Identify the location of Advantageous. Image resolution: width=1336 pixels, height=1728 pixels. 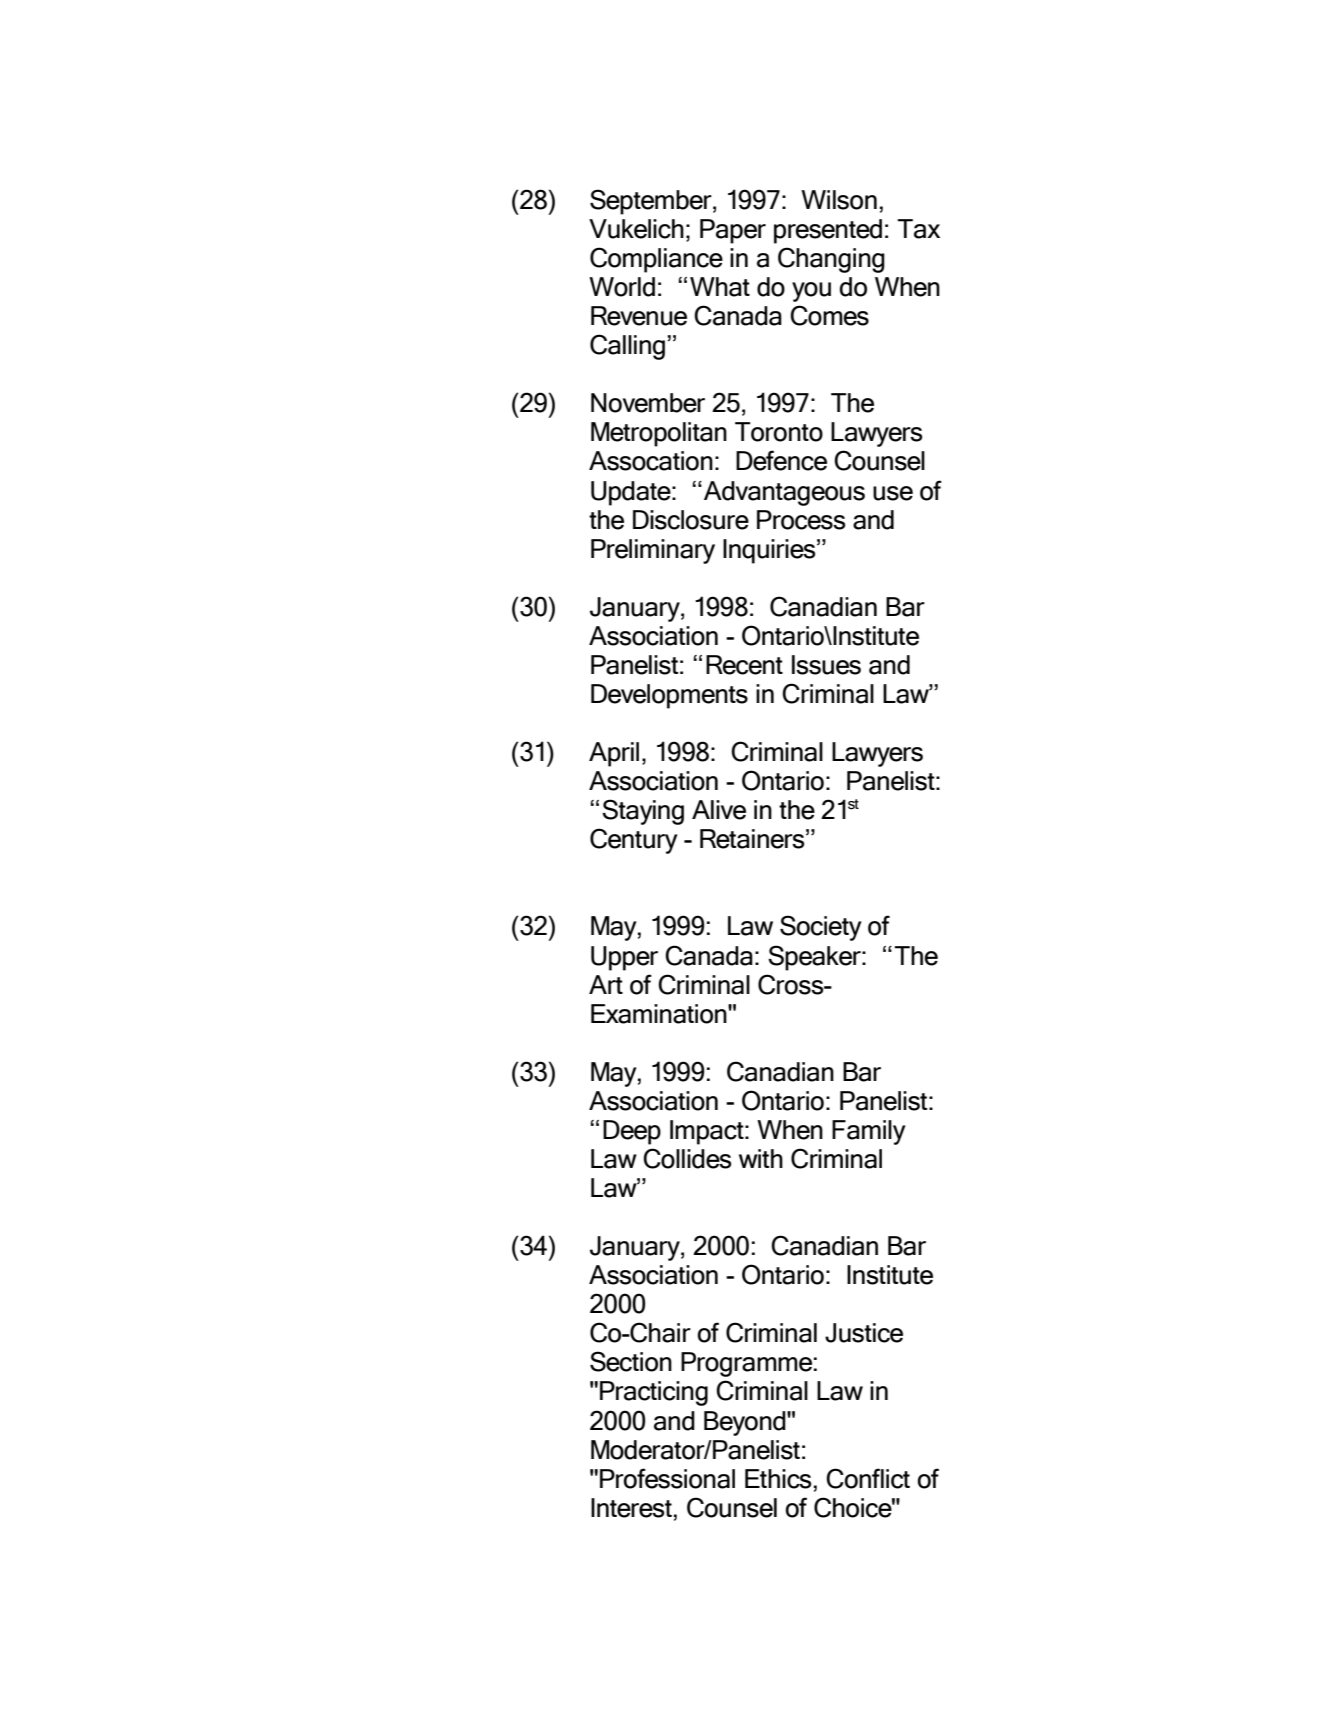
(784, 493).
